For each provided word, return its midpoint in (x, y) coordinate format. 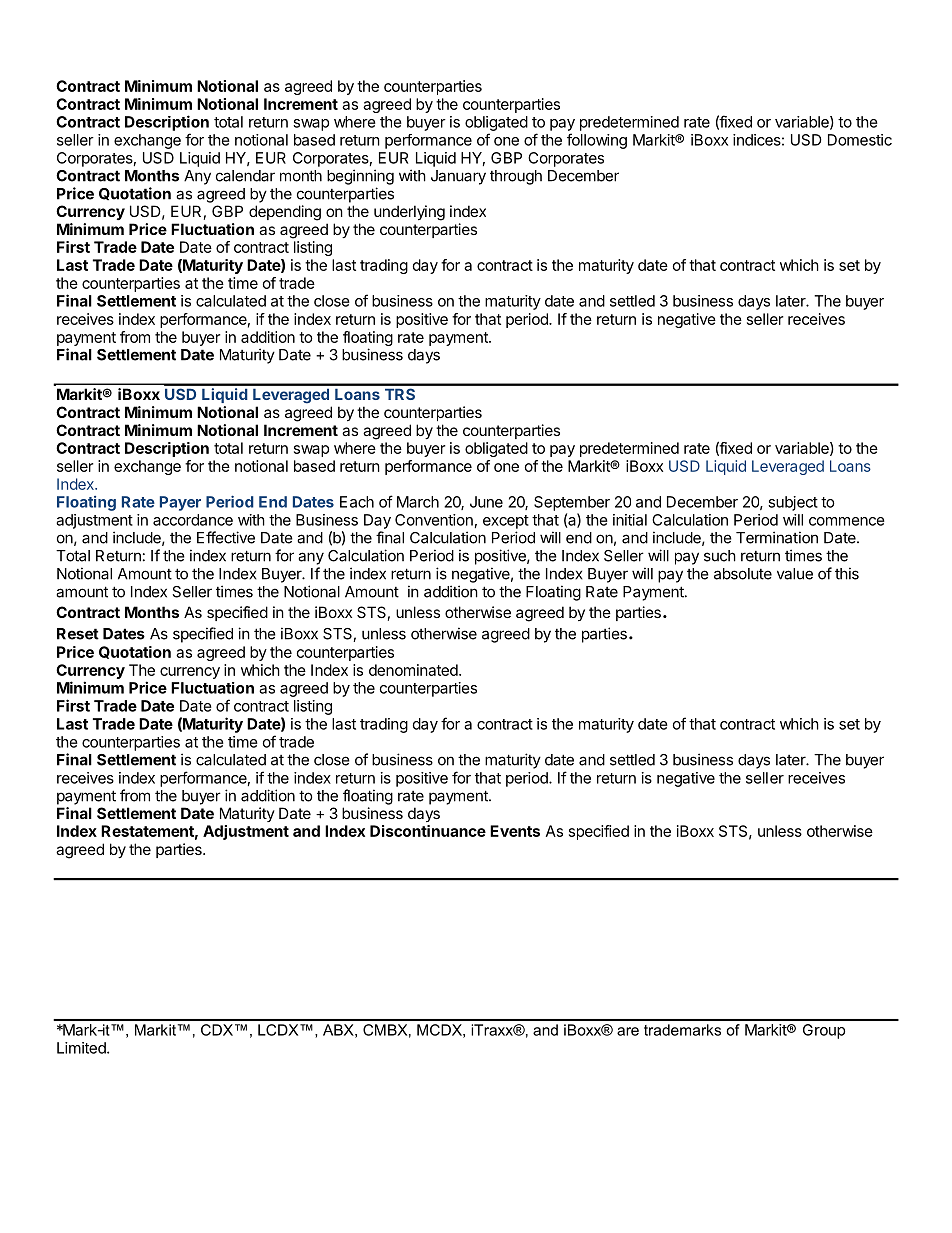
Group (824, 1031)
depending (285, 213)
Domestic (860, 140)
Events (515, 831)
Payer (180, 503)
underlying (409, 213)
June (486, 502)
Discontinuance (428, 831)
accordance (193, 520)
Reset (78, 634)
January (458, 177)
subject (793, 503)
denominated (414, 670)
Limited (82, 1048)
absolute (743, 574)
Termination (777, 537)
